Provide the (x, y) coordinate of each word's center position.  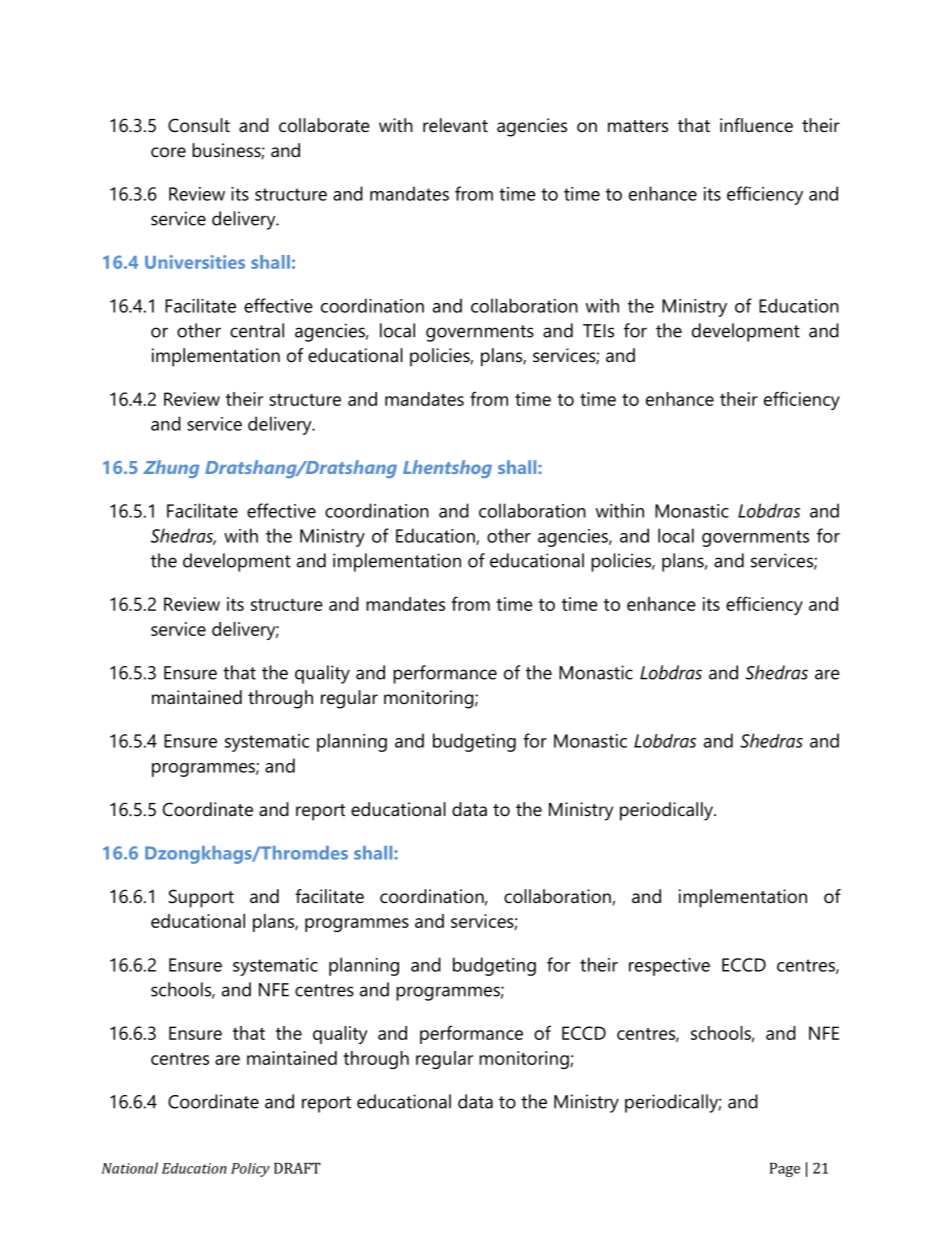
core (168, 152)
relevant (455, 125)
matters (638, 126)
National (130, 1168)
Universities (195, 262)
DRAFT (297, 1168)
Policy (250, 1170)
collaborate (324, 125)
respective (669, 967)
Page (785, 1170)
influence (756, 125)
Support (201, 898)
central (257, 330)
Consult (199, 125)
